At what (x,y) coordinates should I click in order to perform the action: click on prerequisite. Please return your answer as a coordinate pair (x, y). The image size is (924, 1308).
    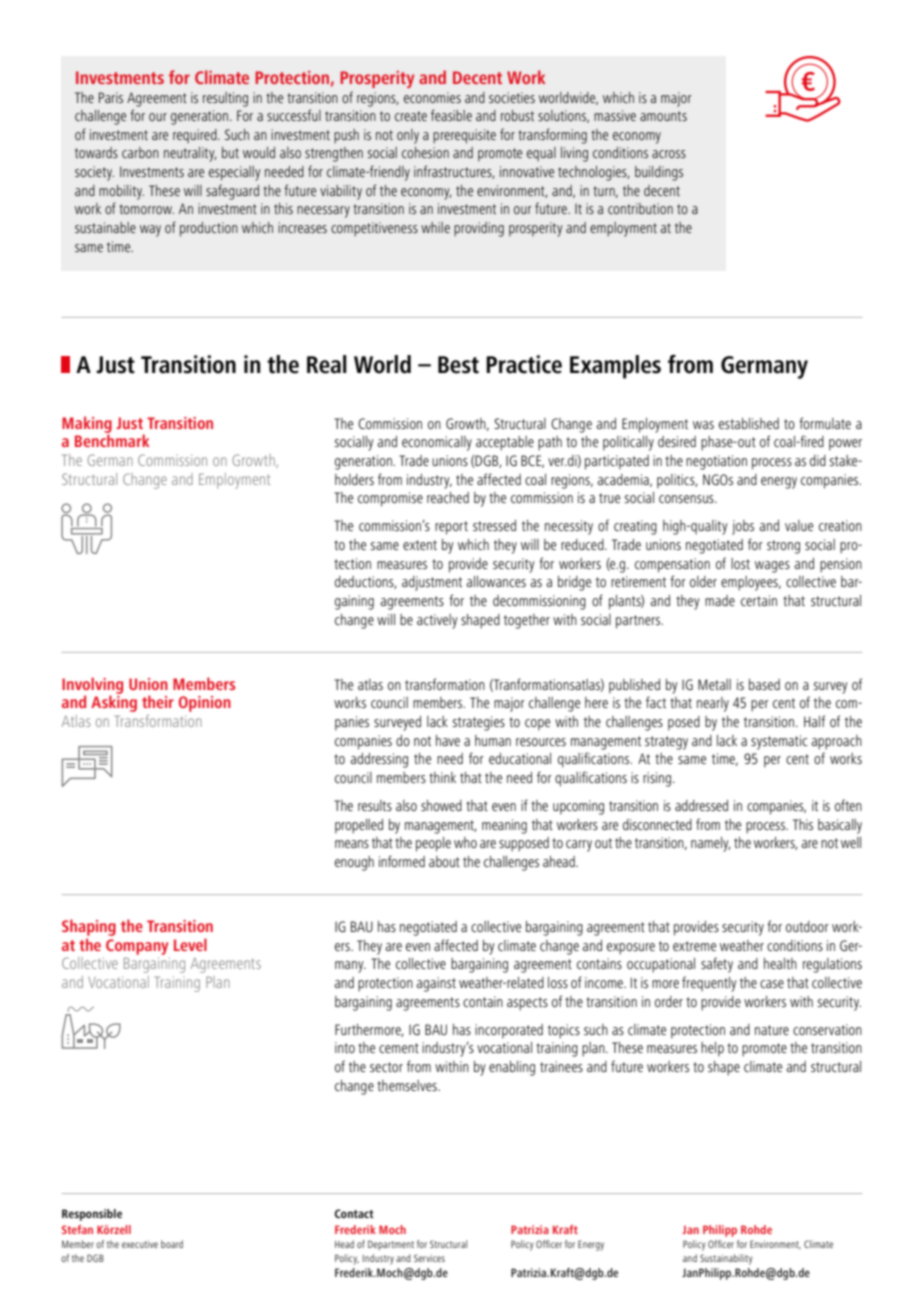
    Looking at the image, I should click on (464, 136).
